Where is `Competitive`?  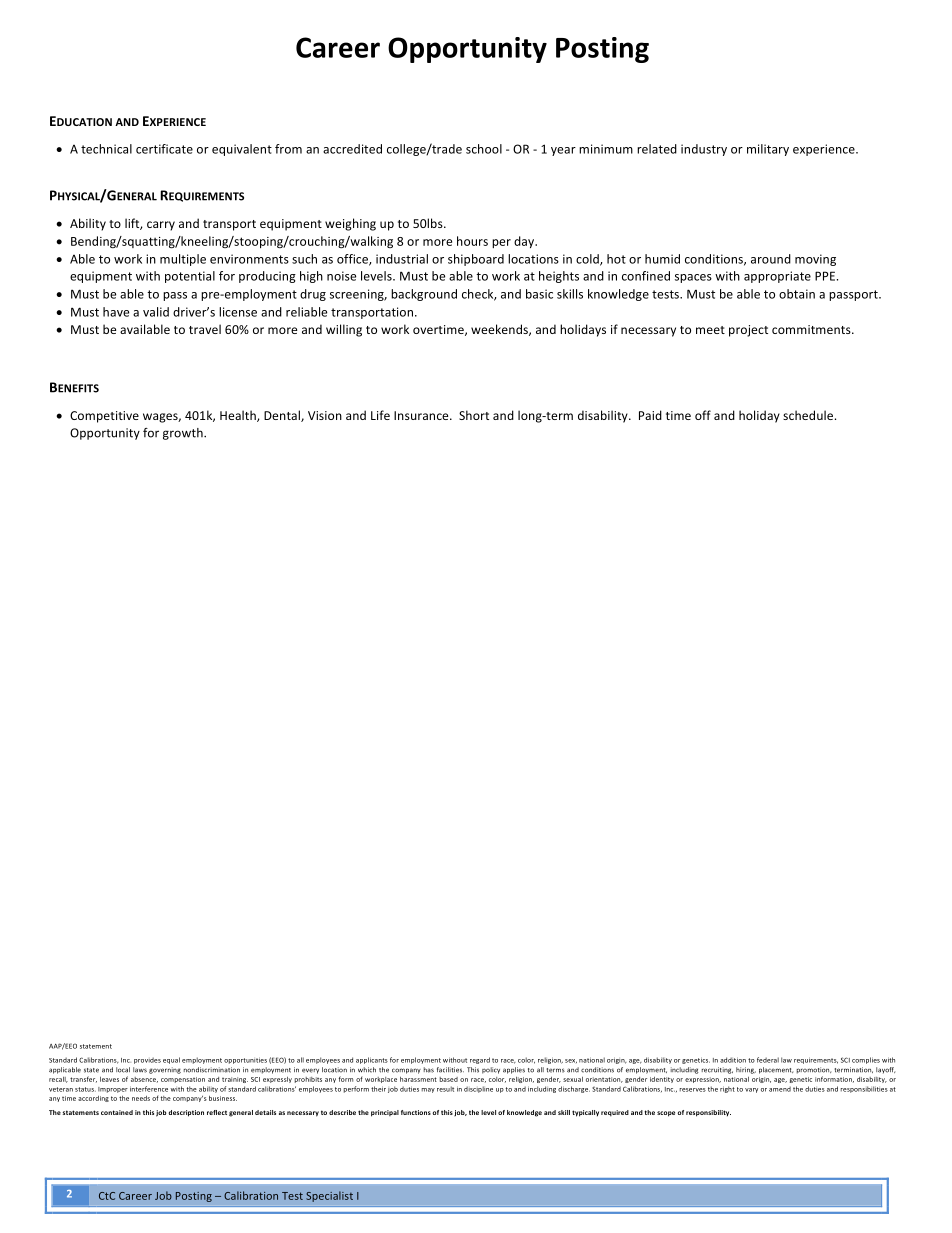
Competitive is located at coordinates (104, 417).
